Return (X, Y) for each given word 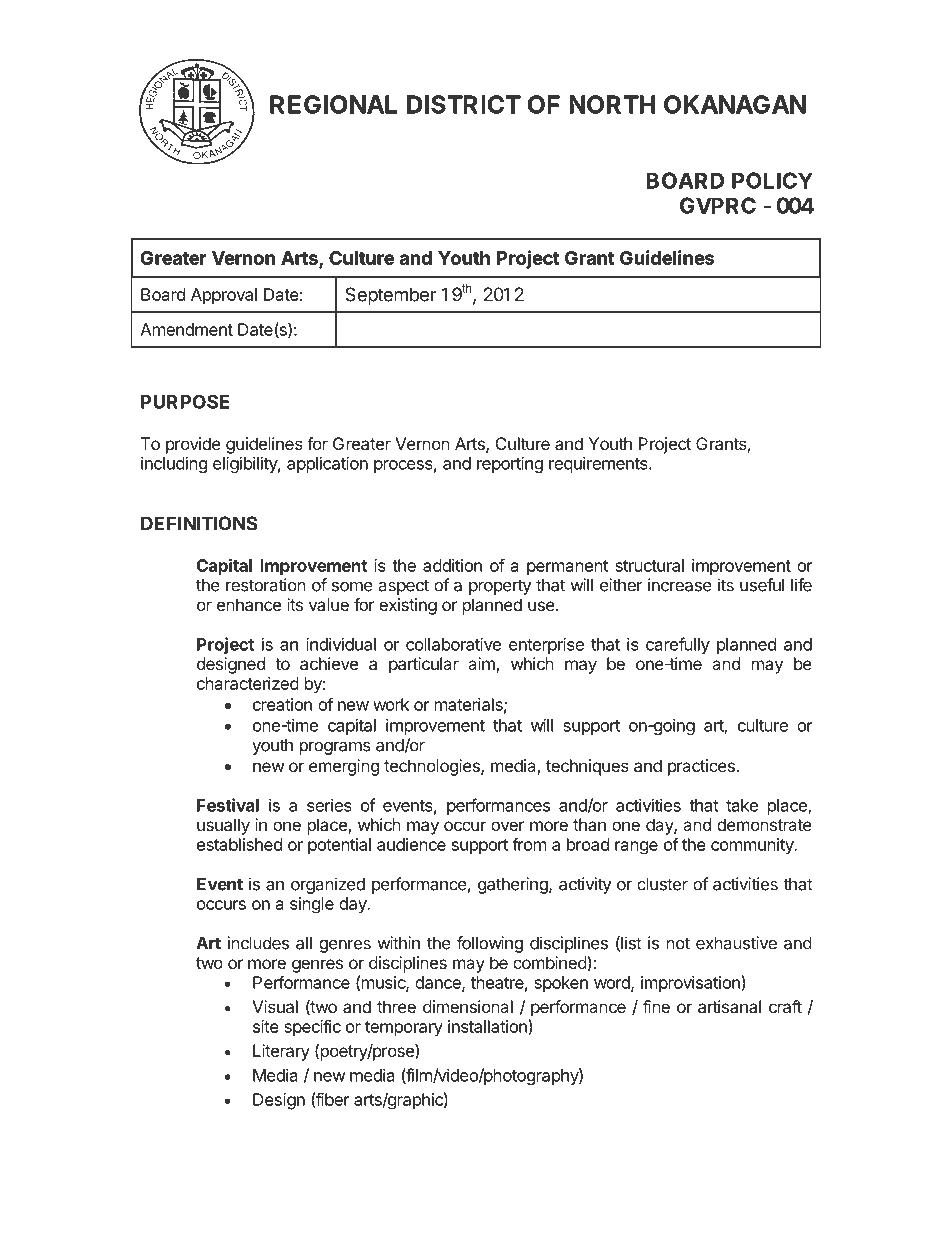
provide (193, 445)
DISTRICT (464, 104)
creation (282, 704)
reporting (510, 465)
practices (702, 767)
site (266, 1026)
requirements (599, 465)
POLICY (772, 180)
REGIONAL (333, 104)
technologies (433, 767)
